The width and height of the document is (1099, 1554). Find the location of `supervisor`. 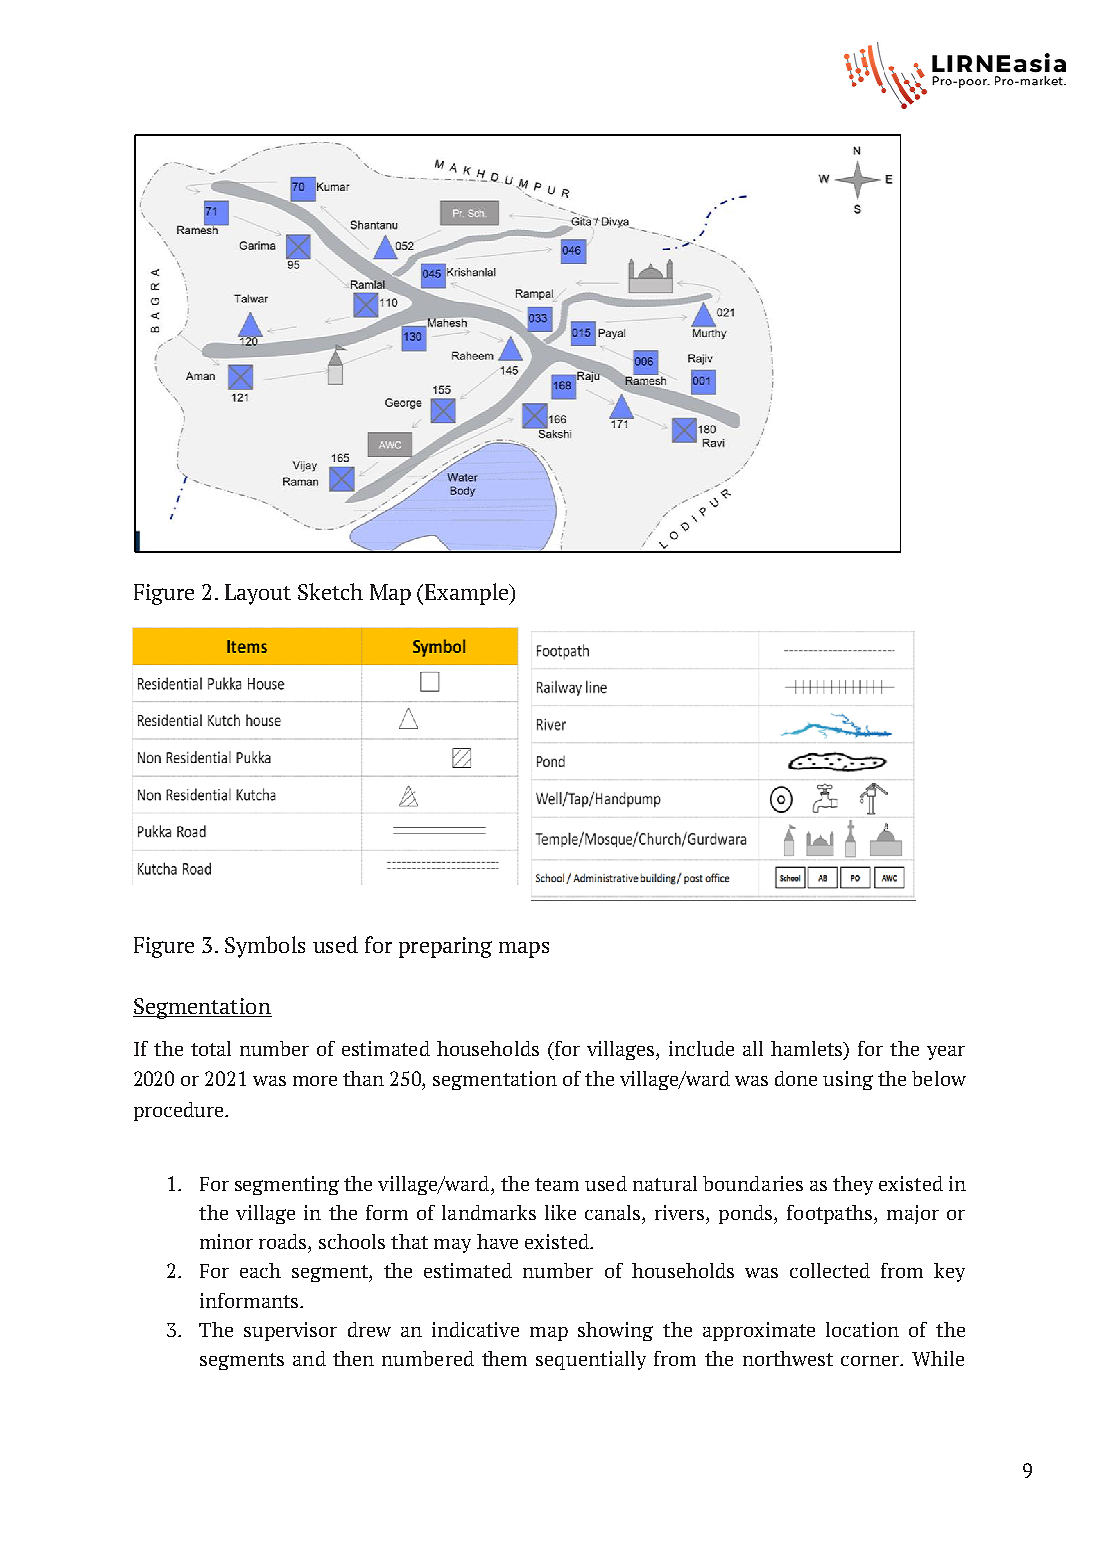

supervisor is located at coordinates (290, 1331).
